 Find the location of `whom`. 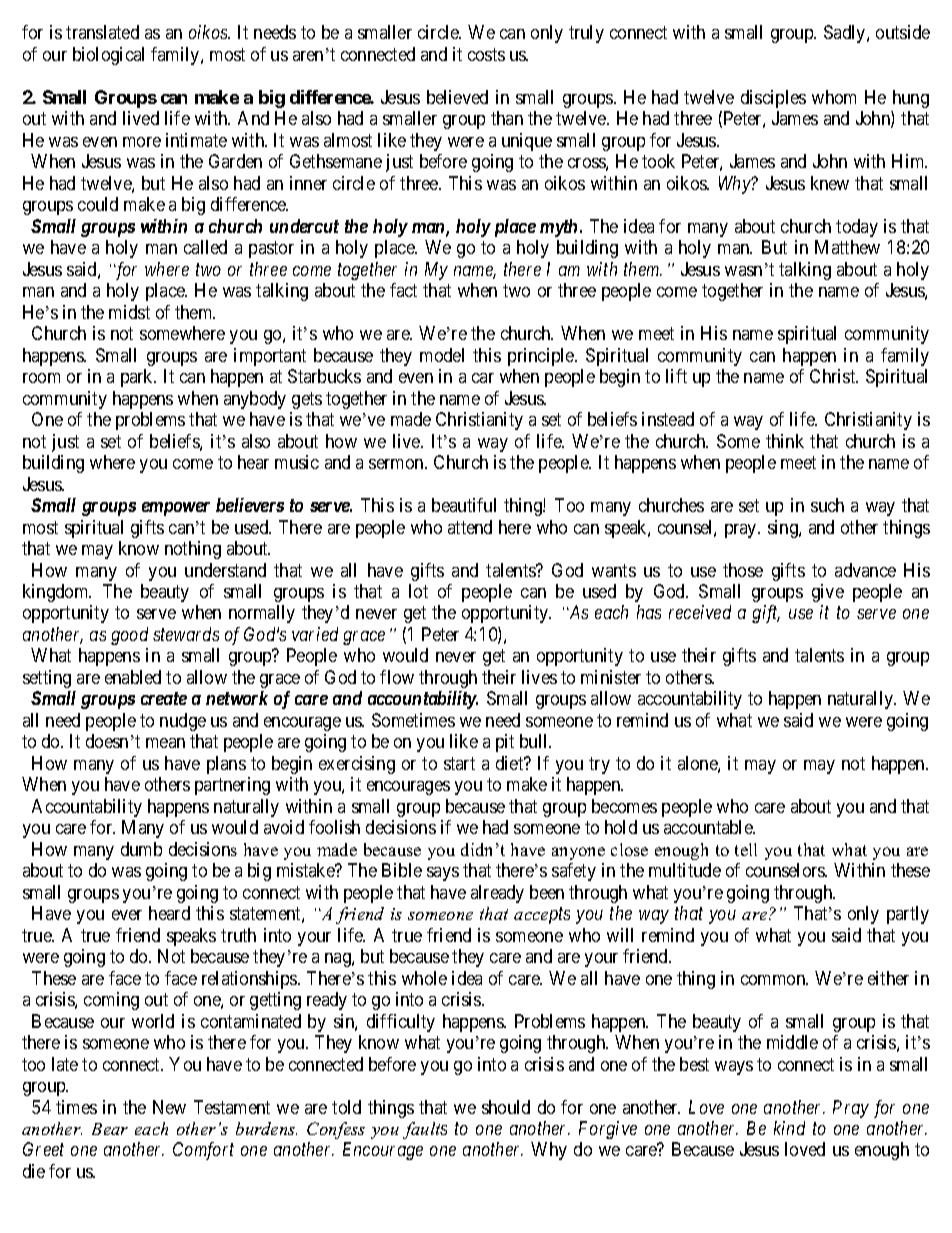

whom is located at coordinates (834, 97).
